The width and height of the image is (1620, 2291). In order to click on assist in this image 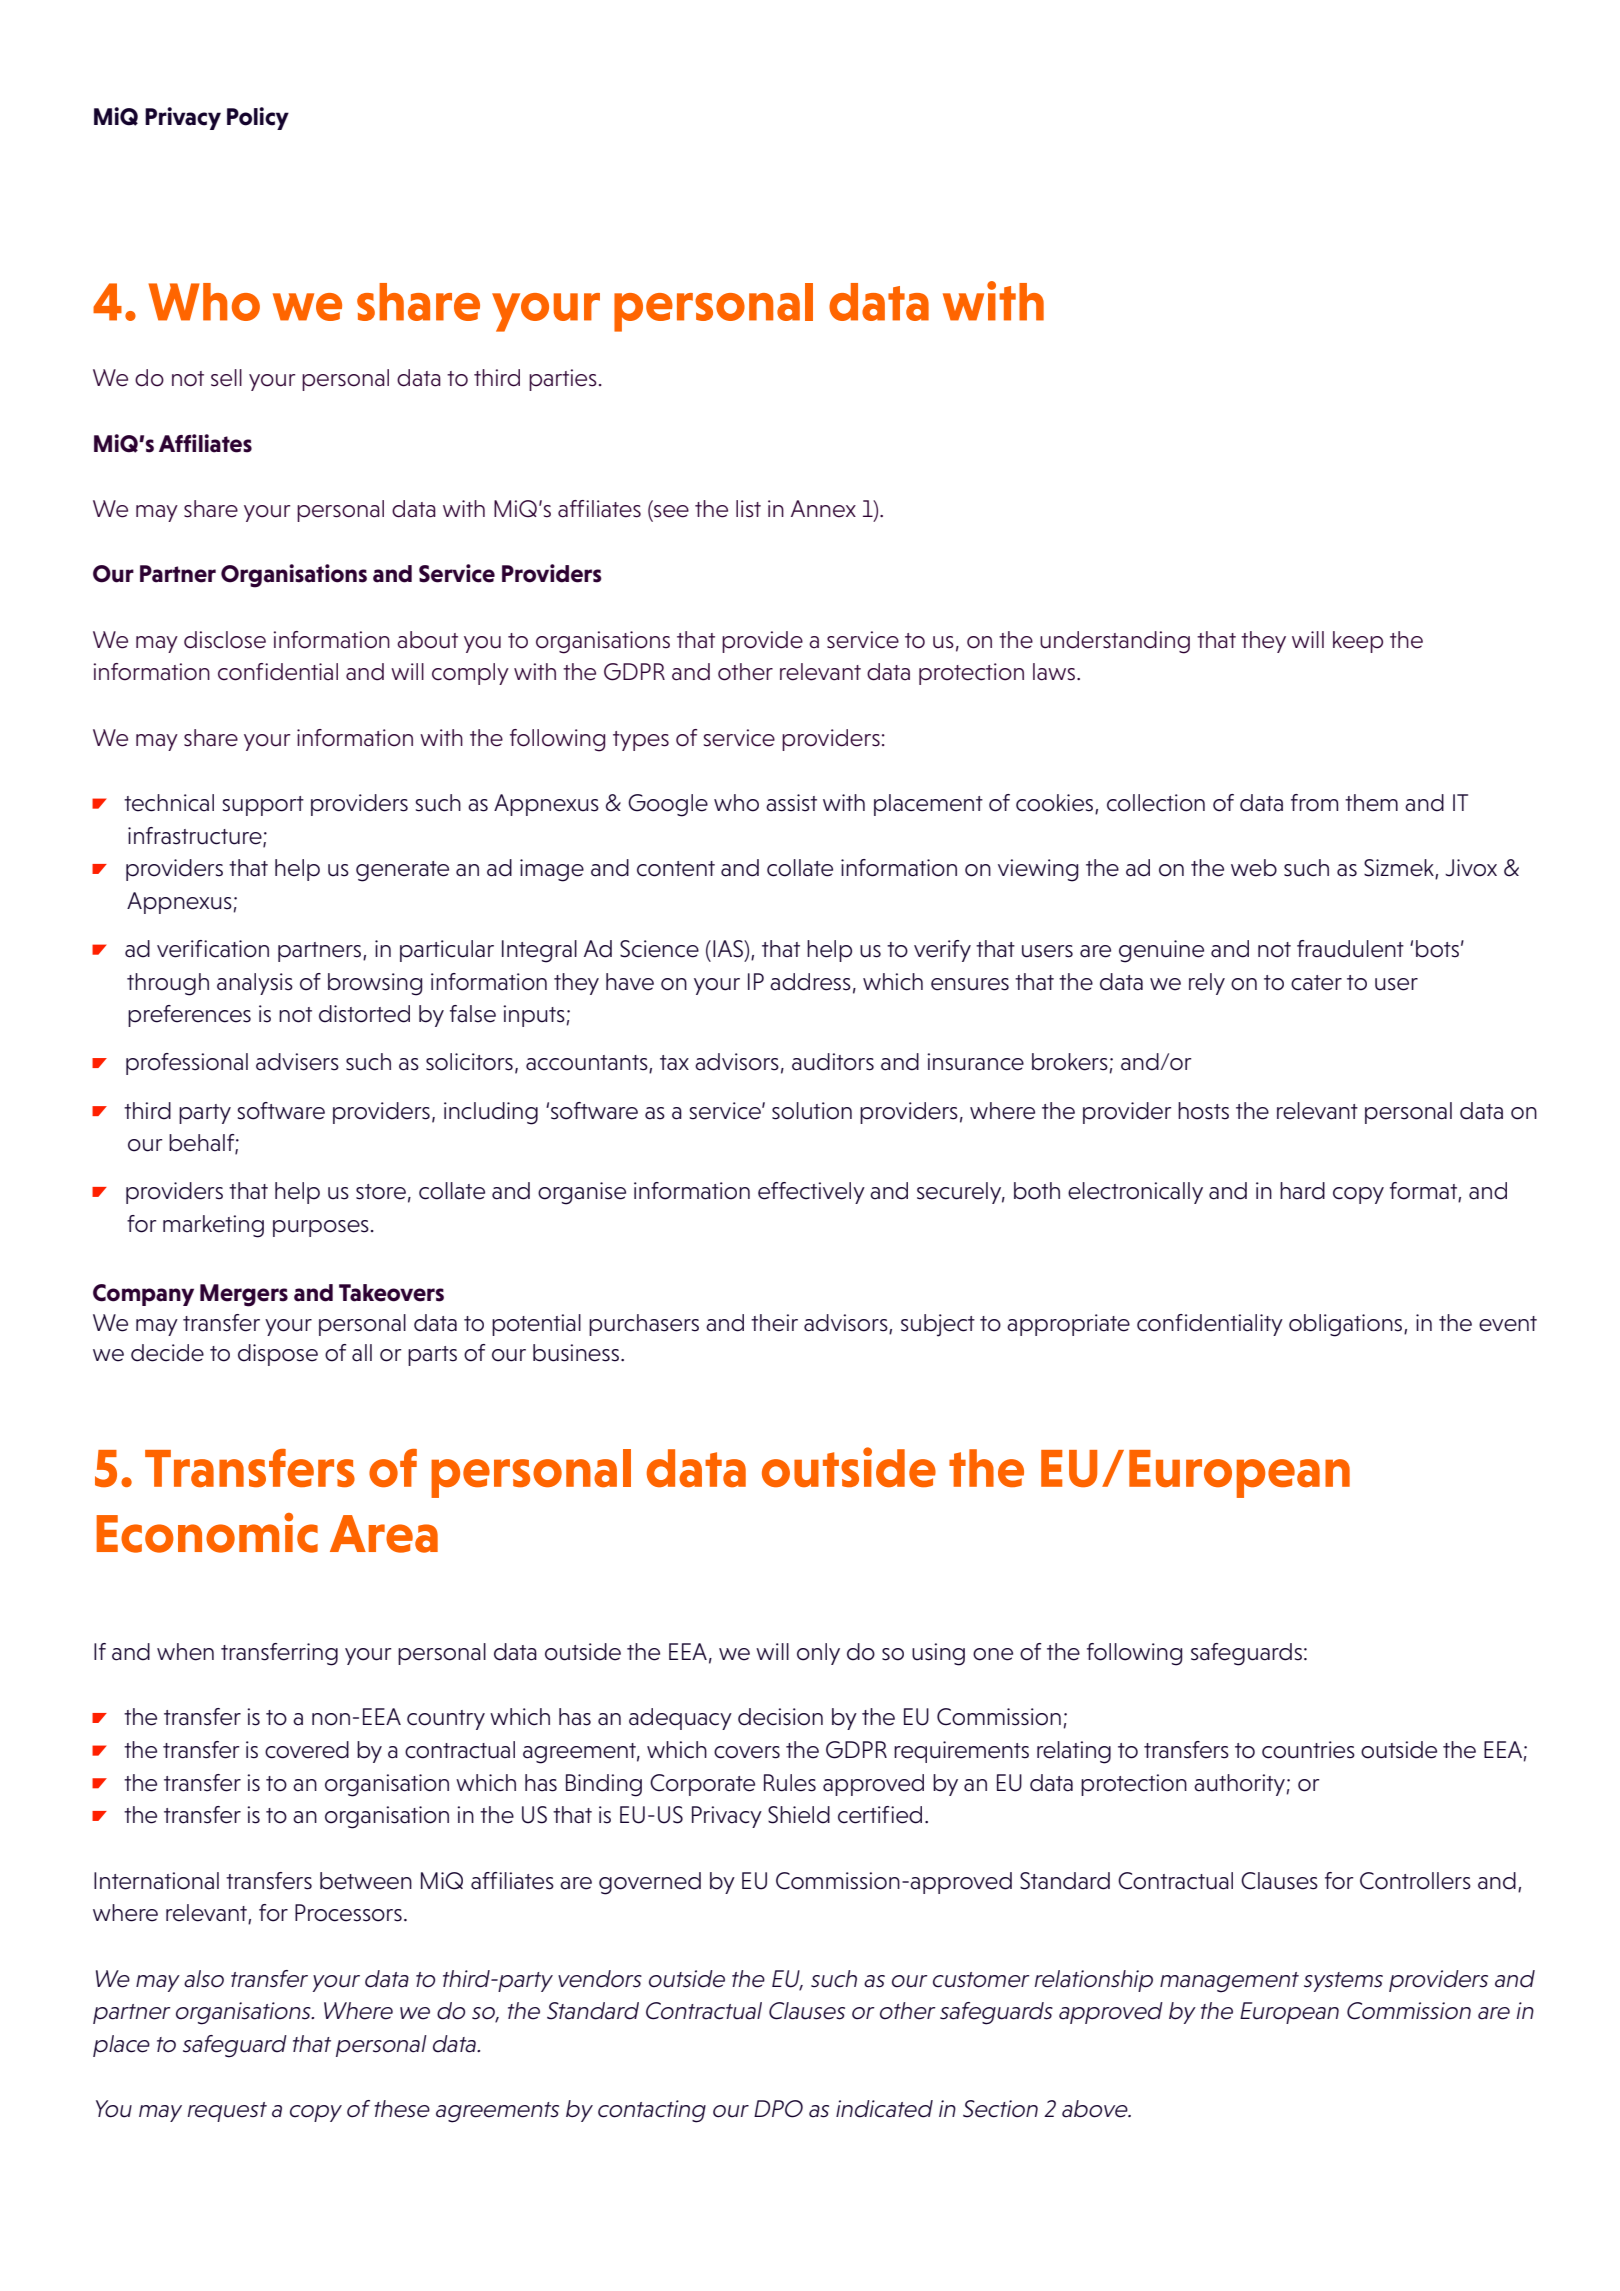, I will do `click(791, 803)`.
